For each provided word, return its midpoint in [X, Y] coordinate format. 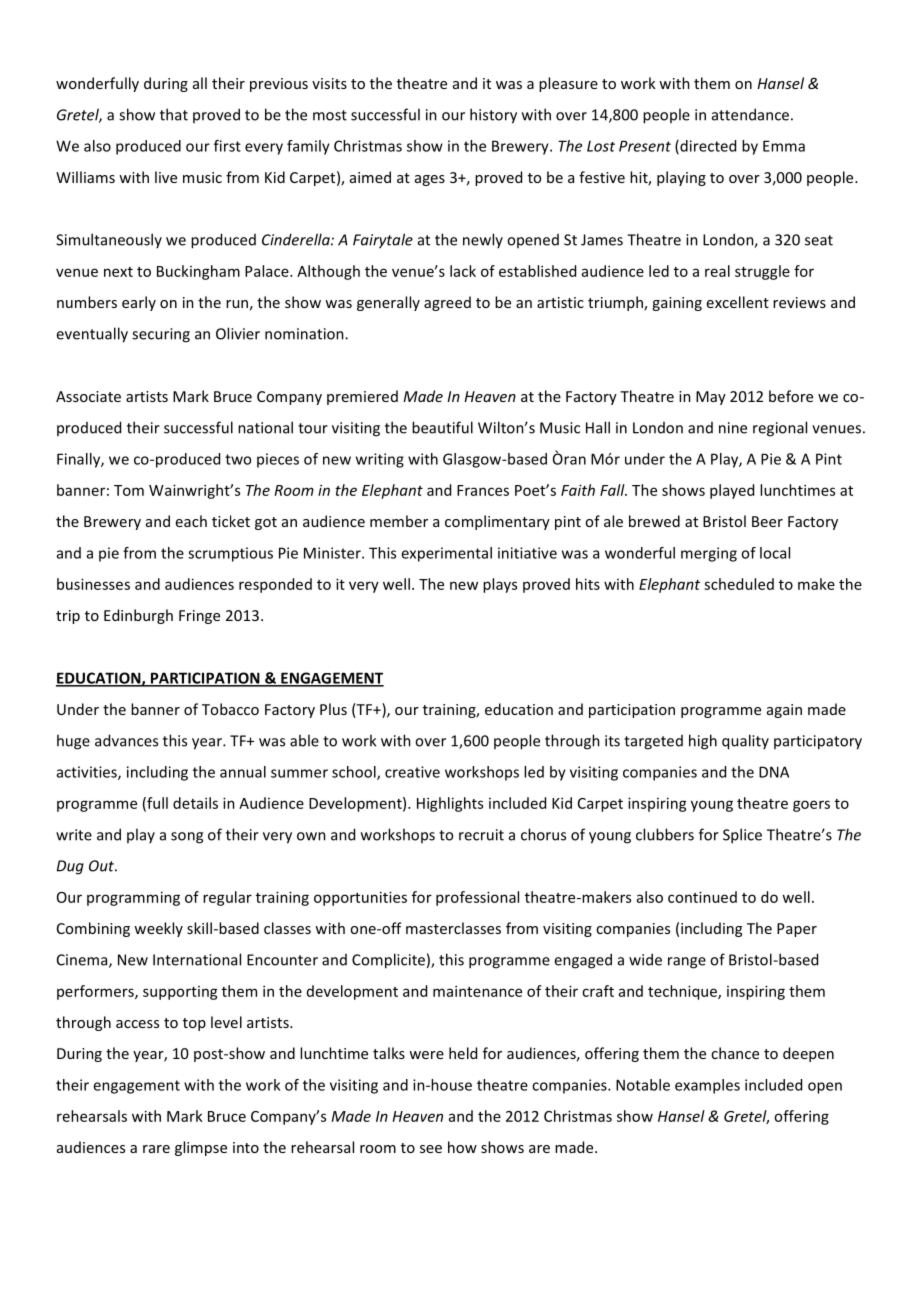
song [187, 838]
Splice [742, 836]
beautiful [442, 427]
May [711, 398]
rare [156, 1149]
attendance [750, 114]
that [174, 114]
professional [477, 898]
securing [161, 335]
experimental [446, 554]
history [493, 116]
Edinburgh [138, 616]
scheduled [739, 584]
